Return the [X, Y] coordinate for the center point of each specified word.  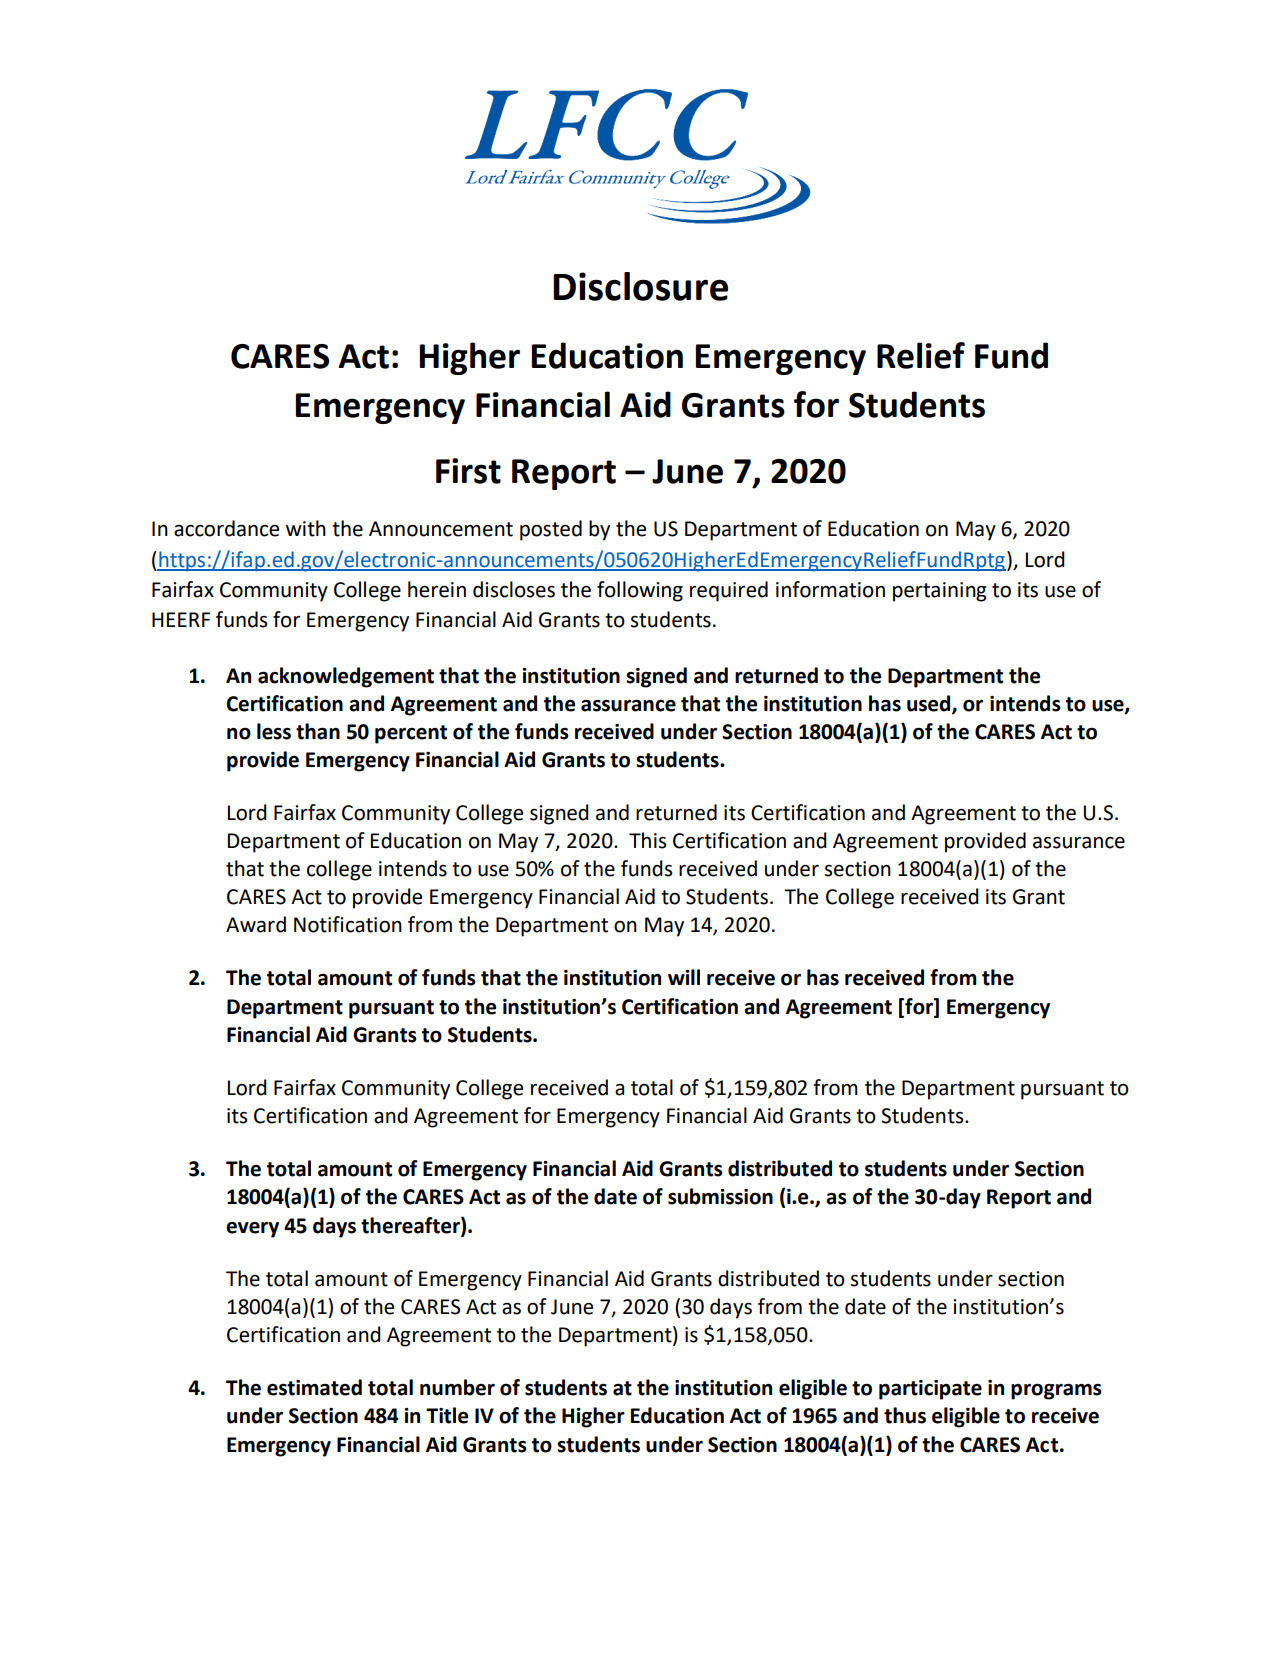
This [647, 840]
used [930, 704]
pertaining [940, 592]
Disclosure [640, 286]
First [468, 471]
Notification [348, 924]
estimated [314, 1387]
